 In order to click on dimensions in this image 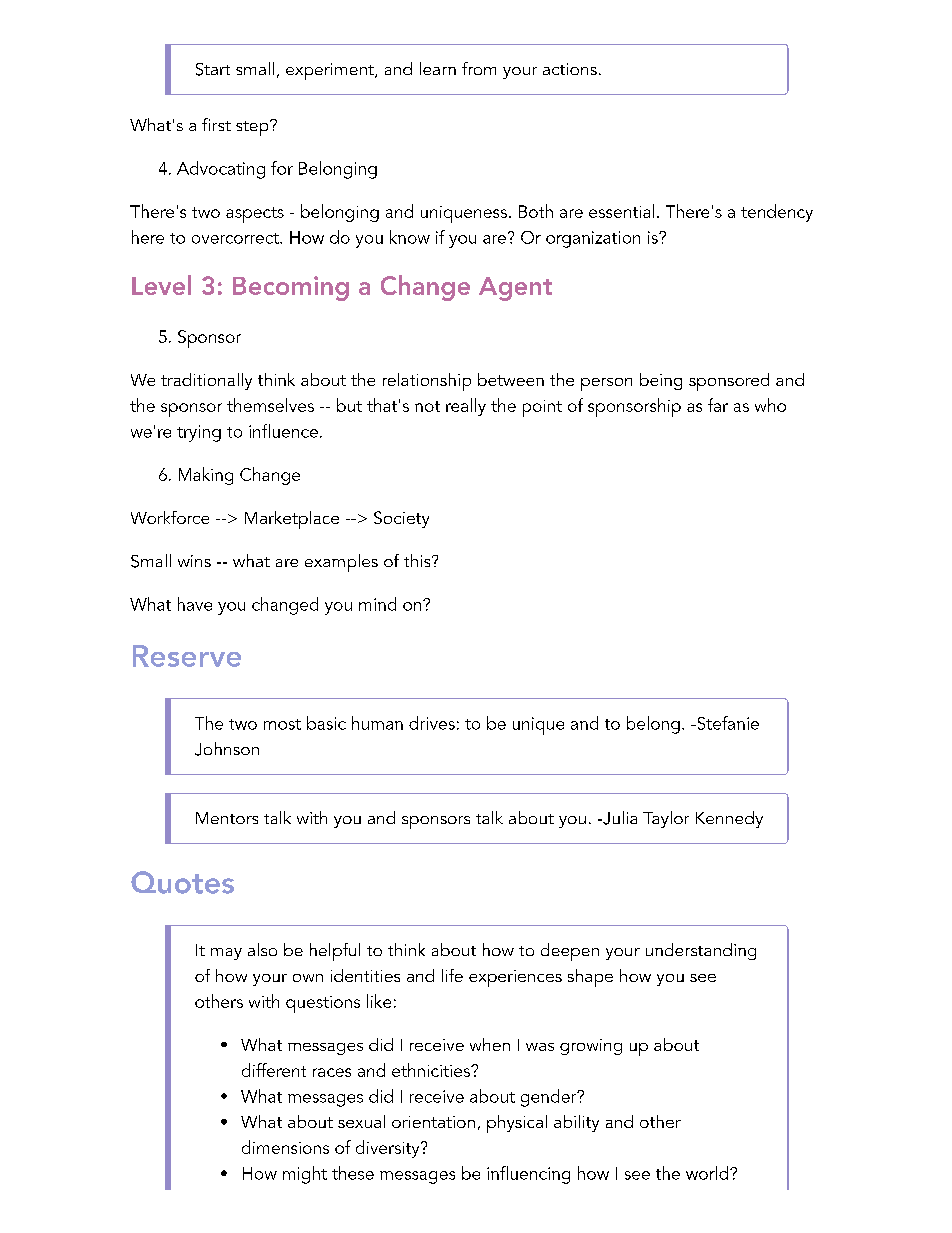, I will do `click(285, 1147)`.
